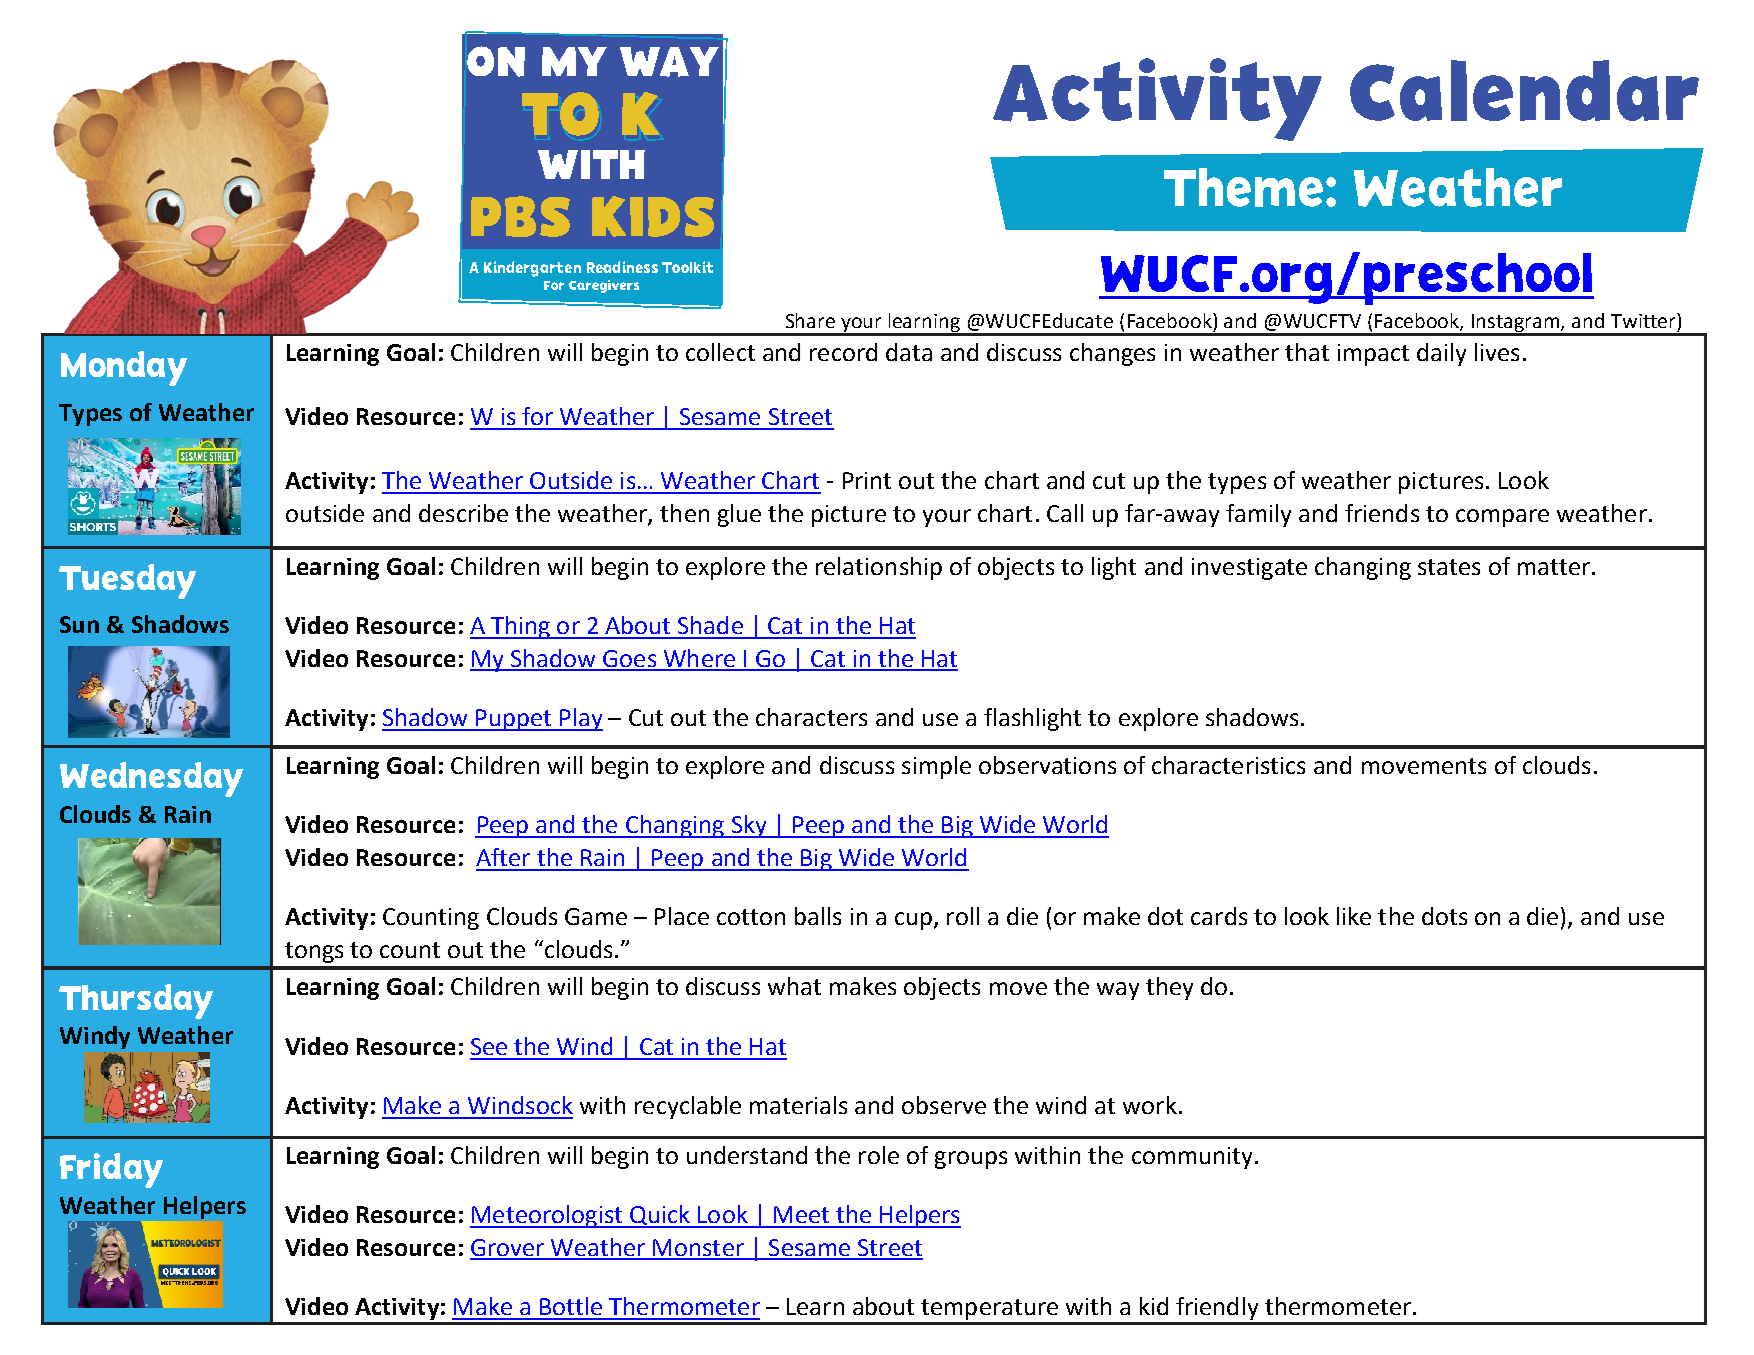 This image has height=1355, width=1754. What do you see at coordinates (127, 581) in the image?
I see `Tuesday` at bounding box center [127, 581].
